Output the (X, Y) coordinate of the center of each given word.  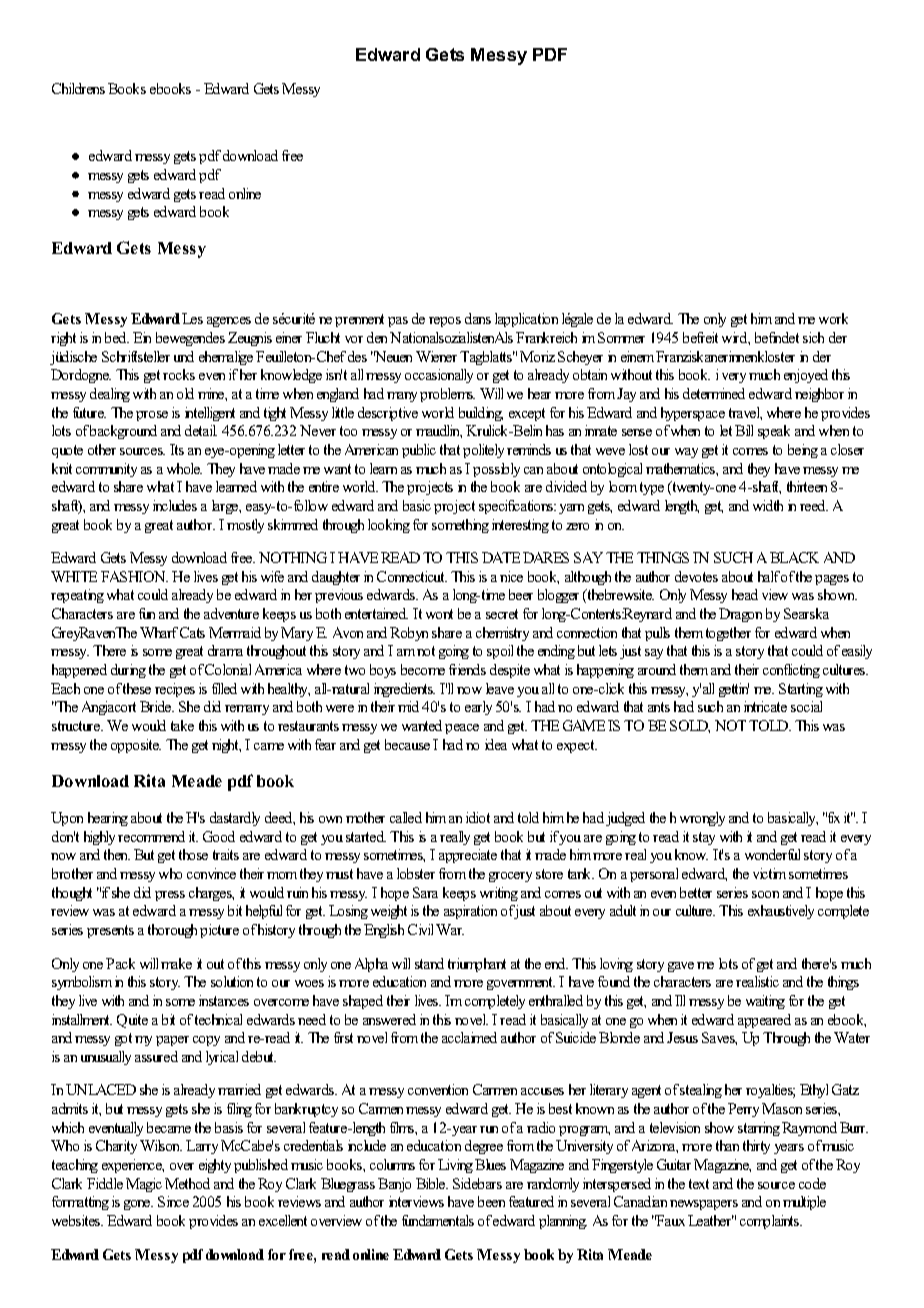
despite (510, 671)
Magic (144, 1185)
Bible (432, 1183)
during (128, 671)
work (833, 318)
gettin (734, 690)
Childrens (78, 88)
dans (478, 318)
